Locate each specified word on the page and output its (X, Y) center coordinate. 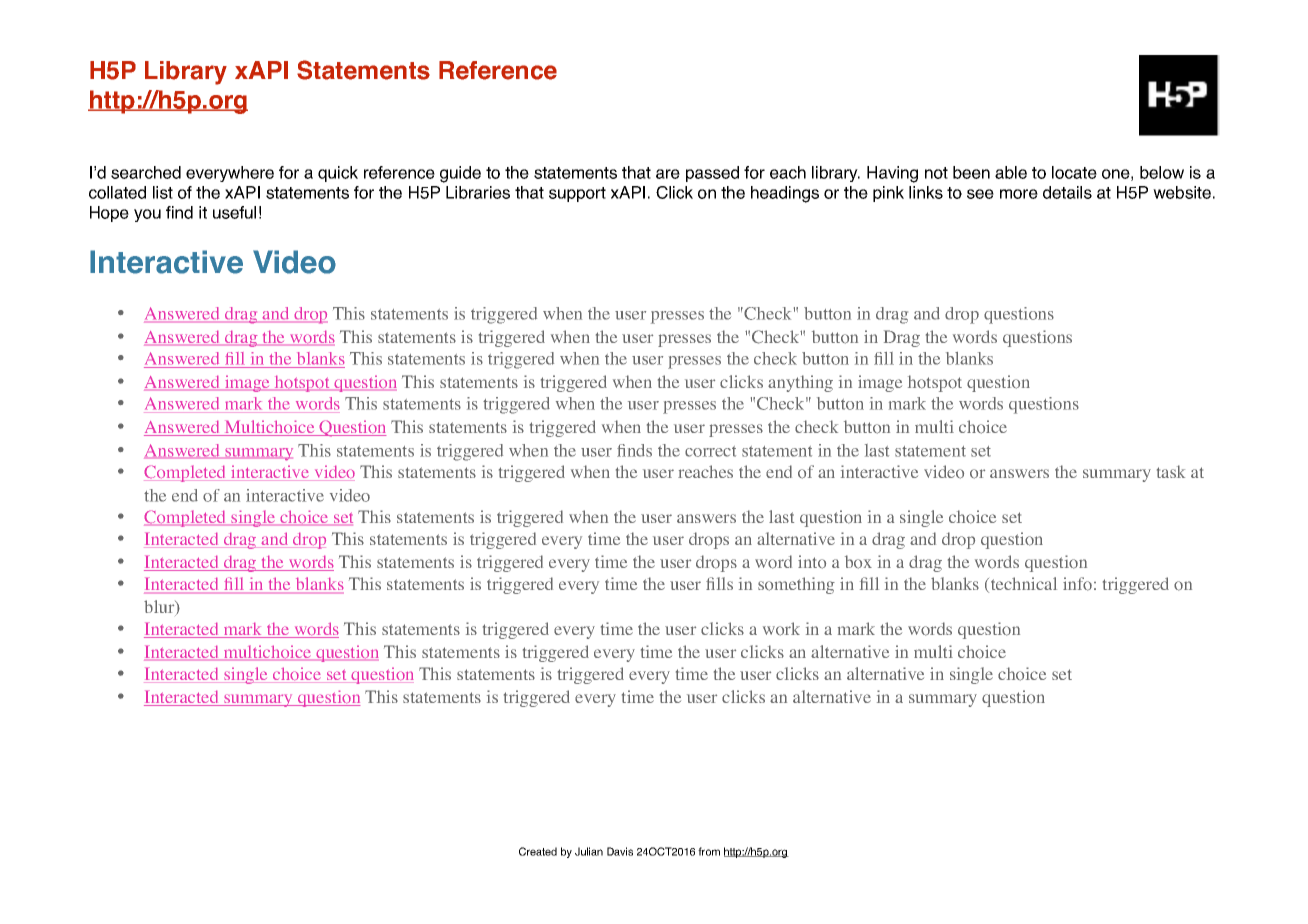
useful (234, 212)
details (1067, 192)
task (1171, 471)
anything (800, 383)
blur (160, 608)
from (709, 851)
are (668, 174)
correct (710, 451)
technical (1022, 585)
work (781, 629)
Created (538, 851)
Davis (620, 851)
